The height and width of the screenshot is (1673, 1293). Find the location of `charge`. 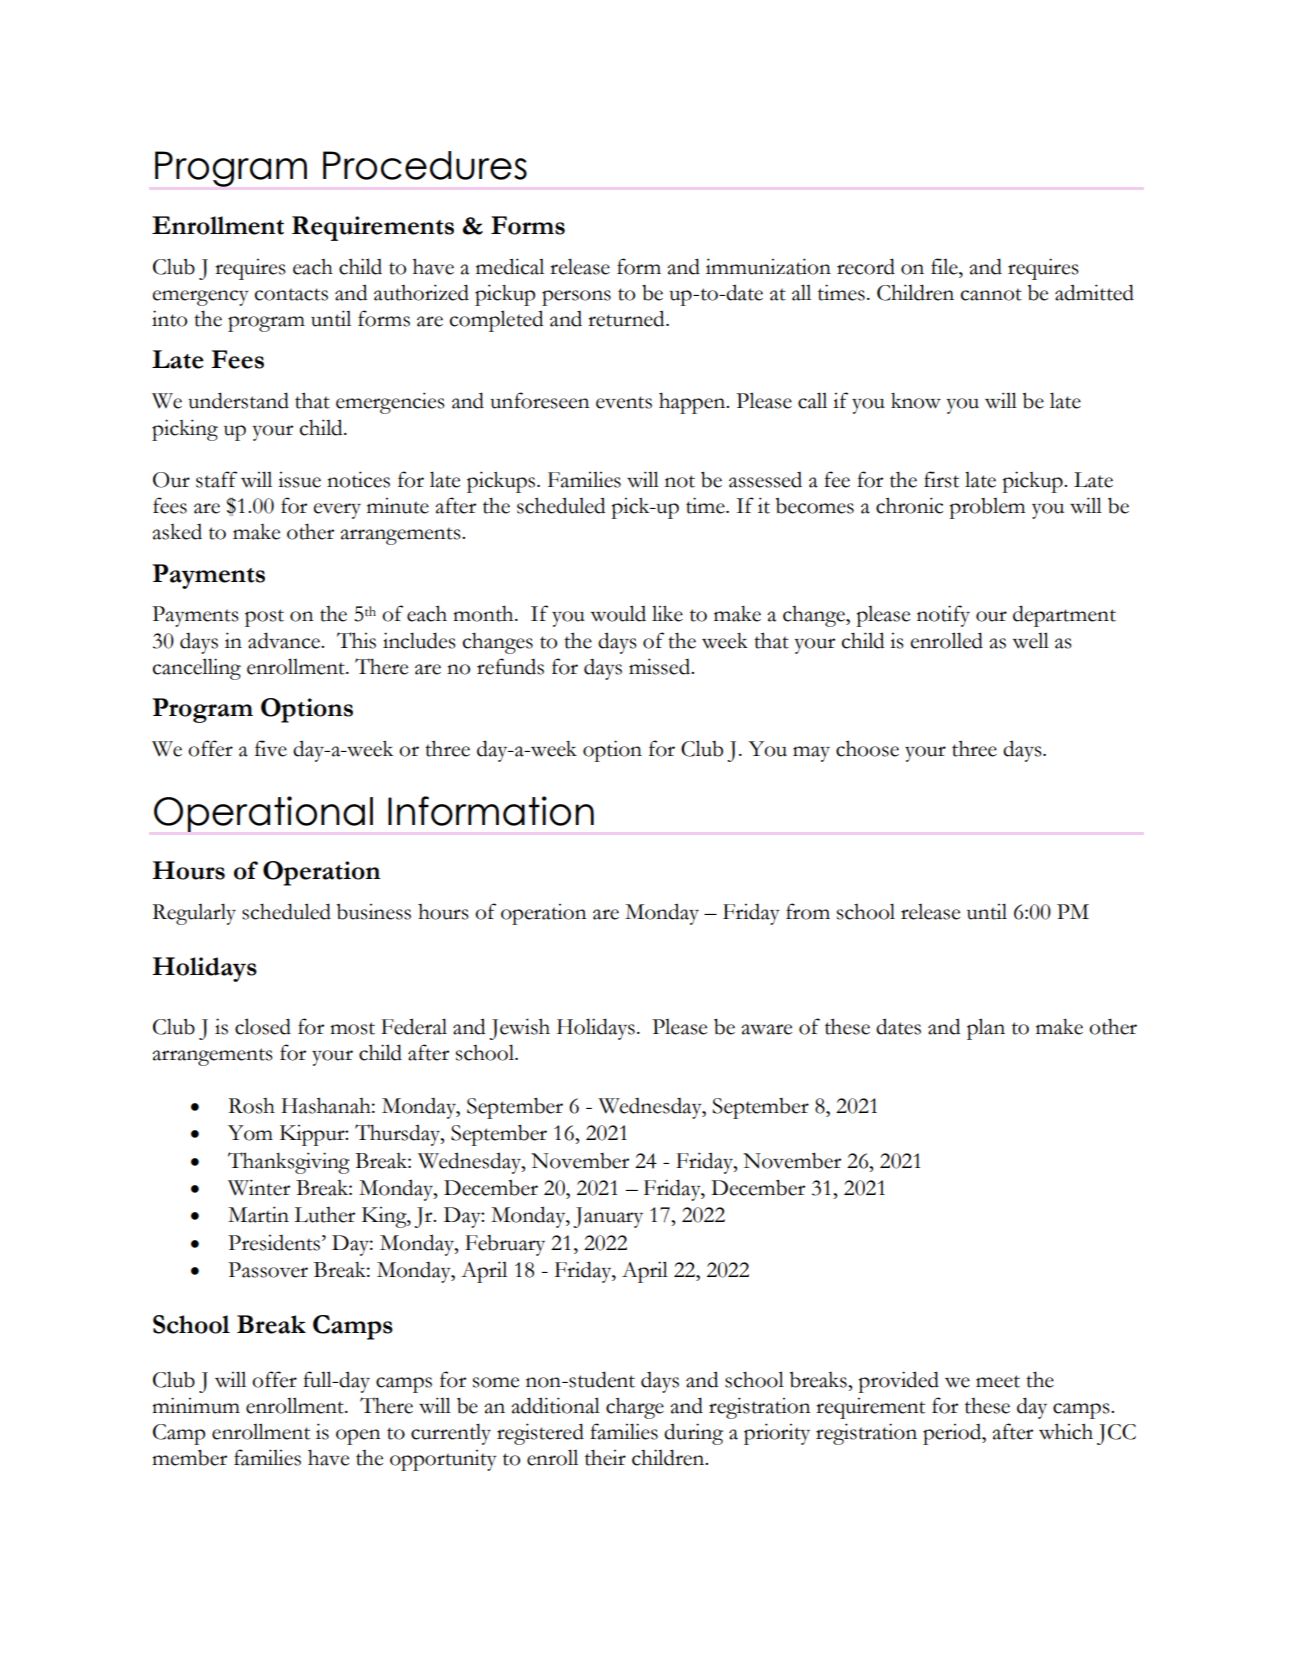

charge is located at coordinates (635, 1408).
